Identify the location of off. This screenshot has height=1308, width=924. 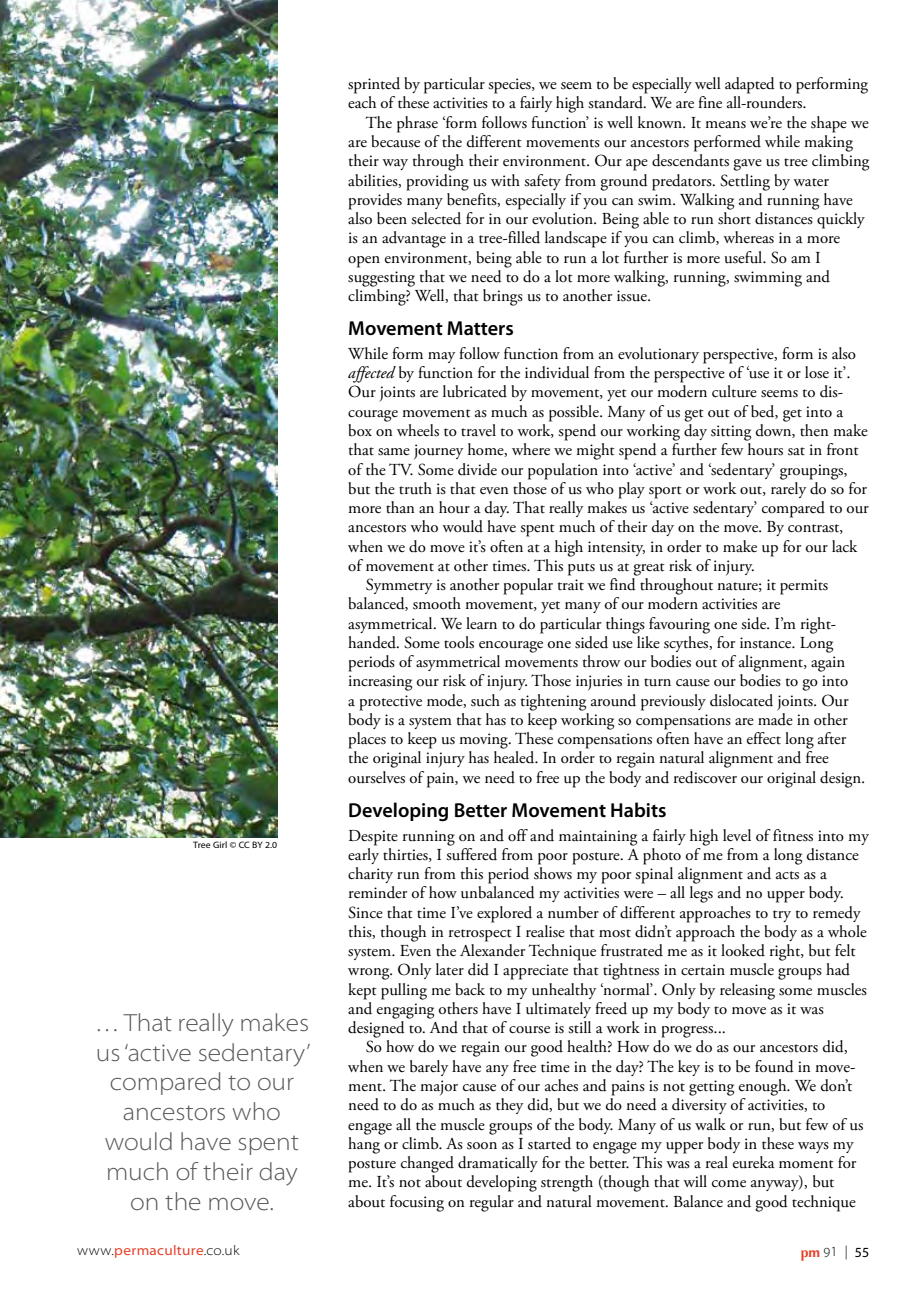
(518, 835).
